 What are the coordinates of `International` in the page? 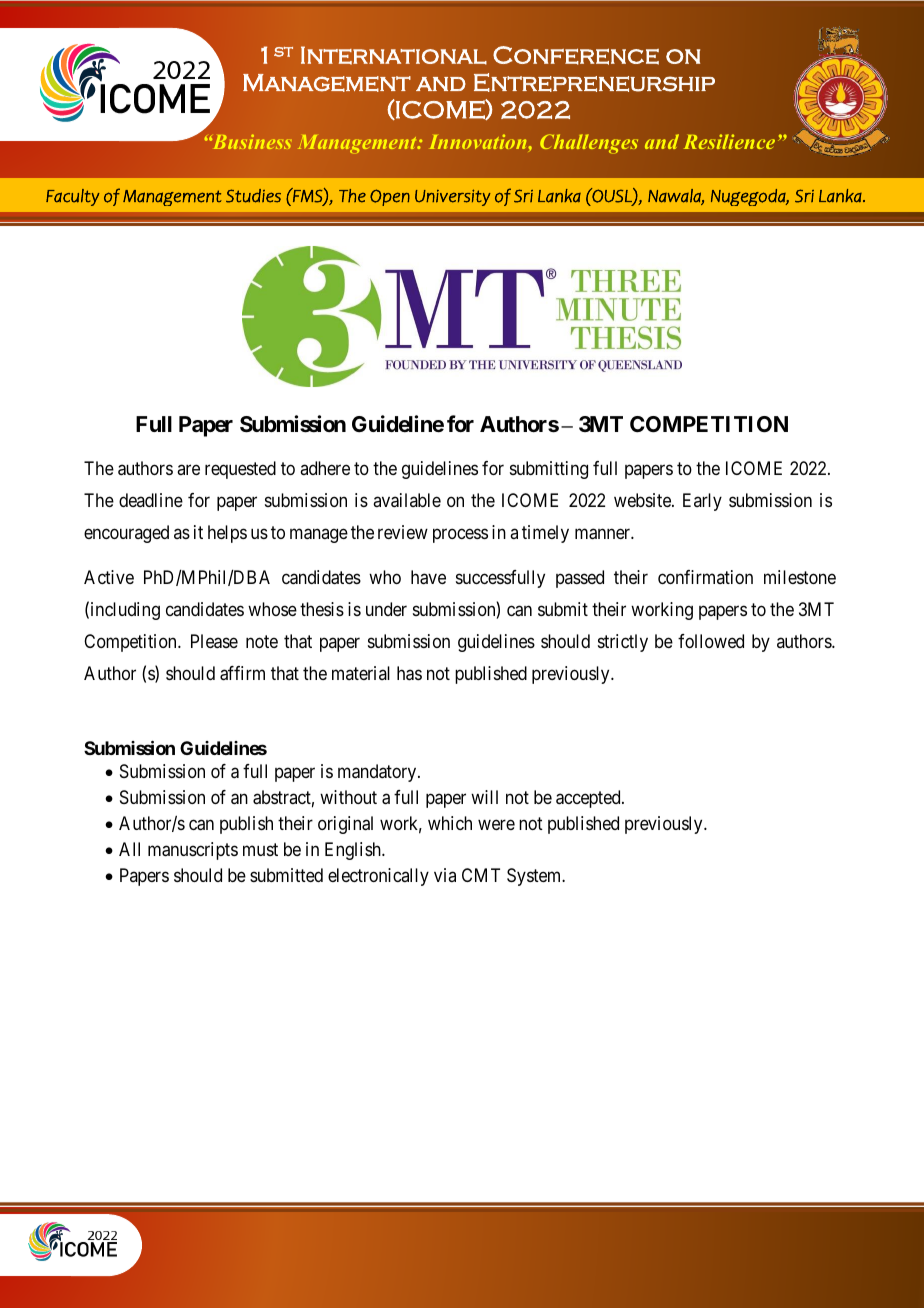 It's located at (394, 55).
